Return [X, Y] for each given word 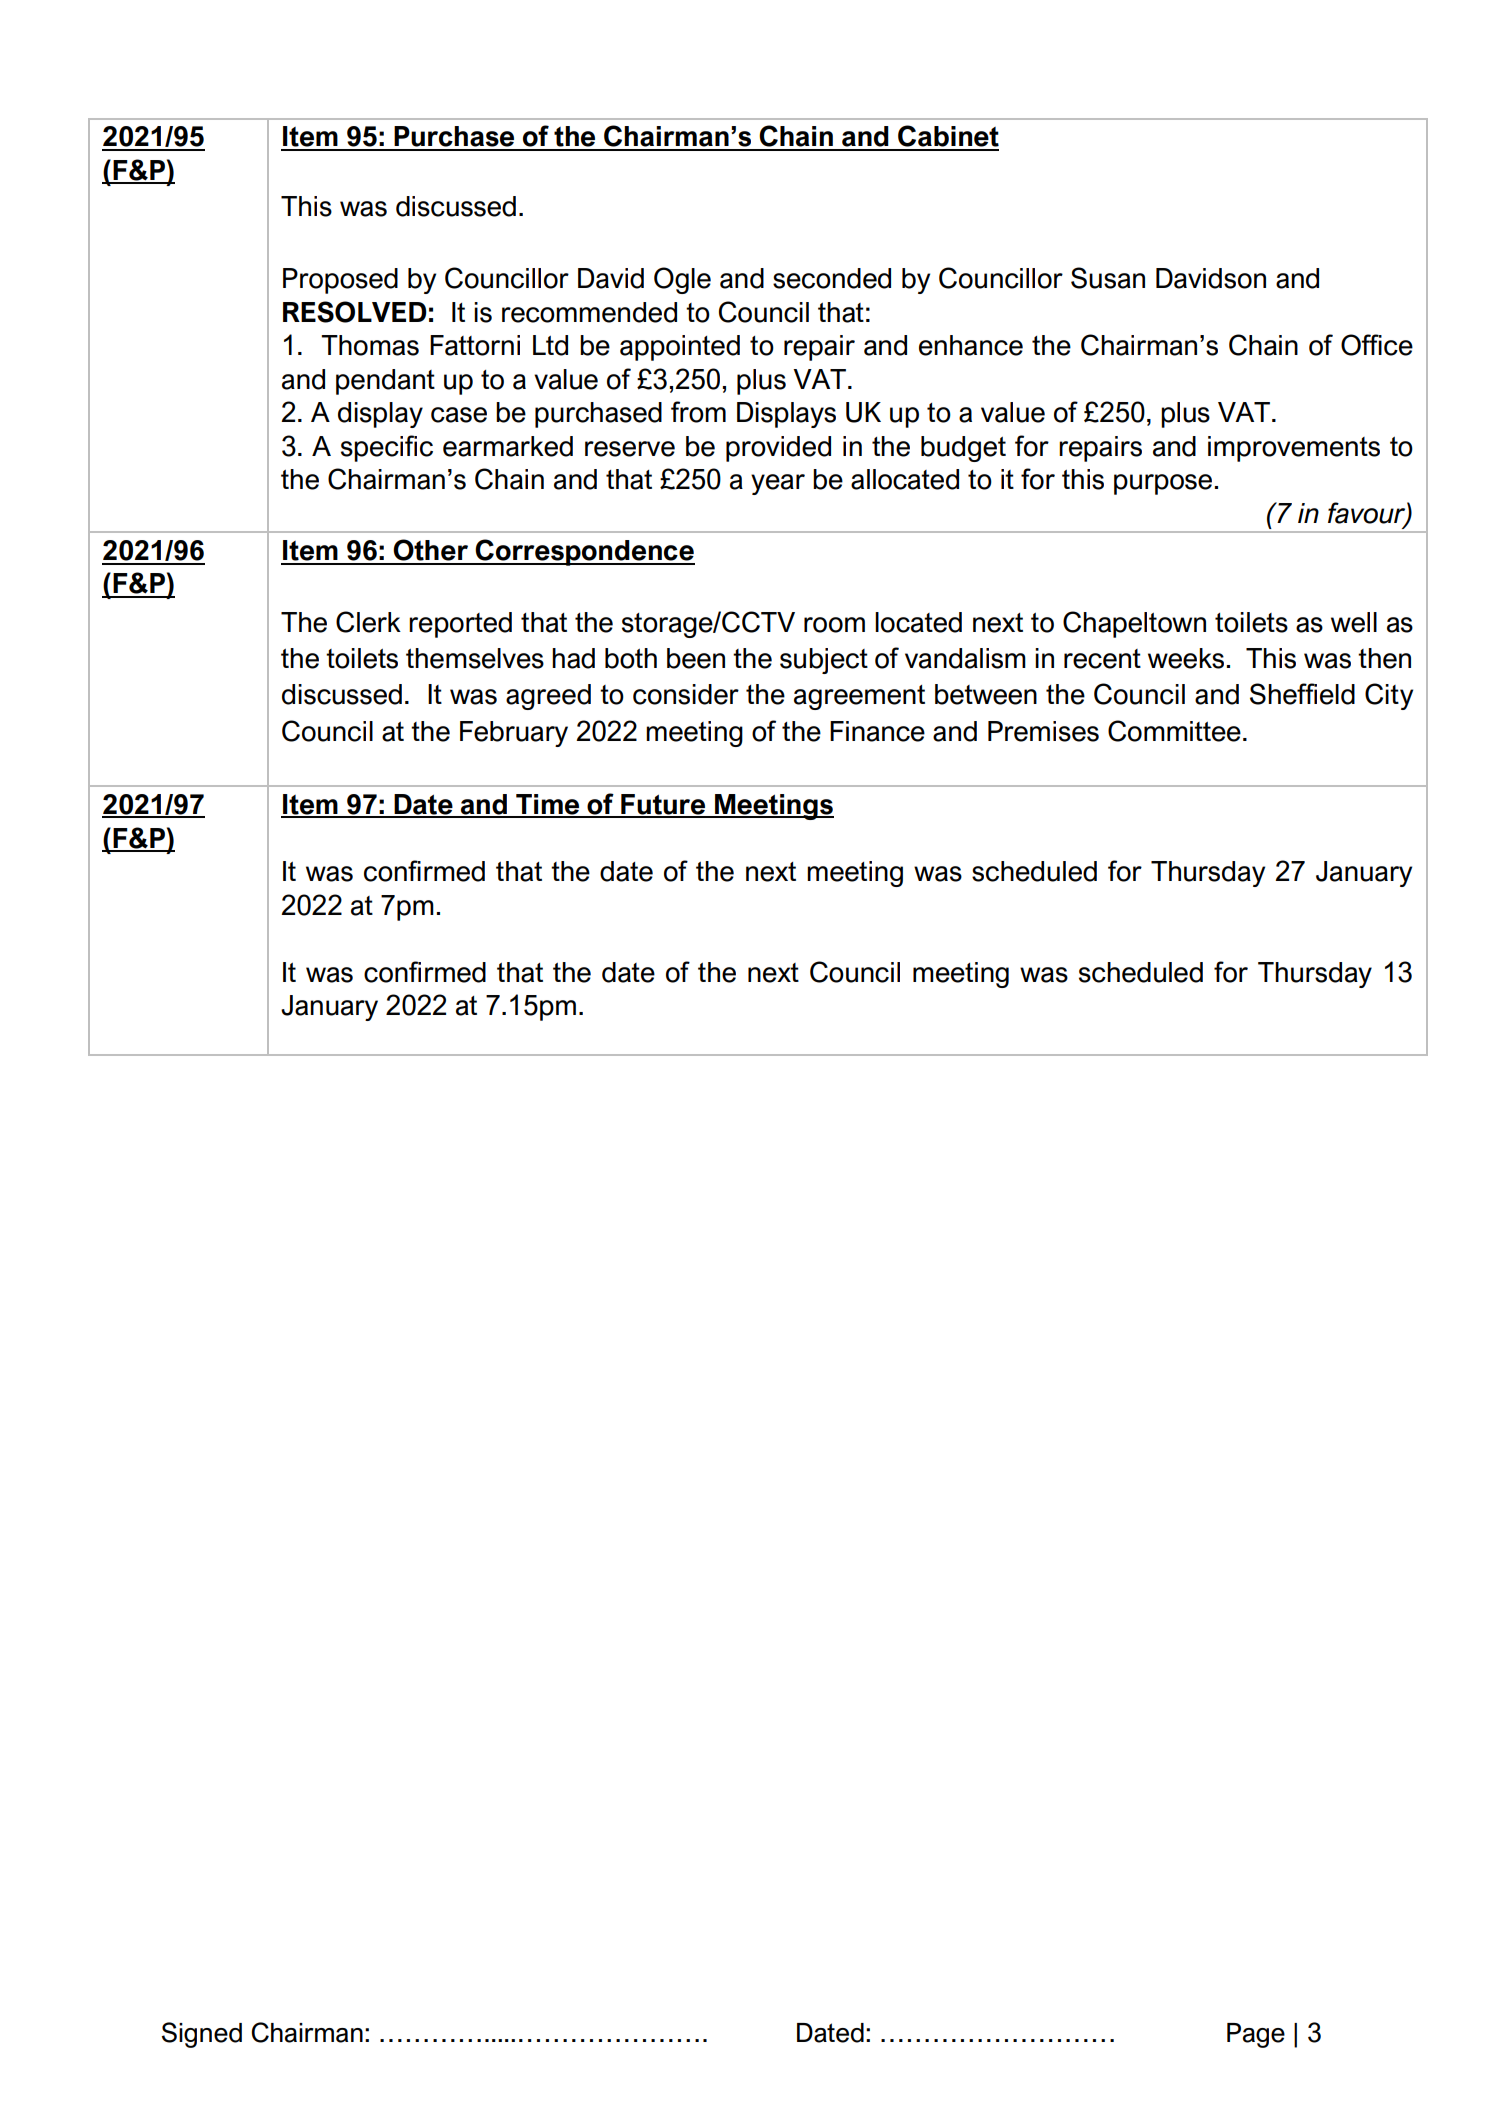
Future [663, 805]
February [514, 734]
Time [548, 805]
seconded [832, 278]
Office [1377, 345]
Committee [1174, 731]
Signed [202, 2035]
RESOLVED [355, 312]
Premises [1043, 731]
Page [1256, 2035]
